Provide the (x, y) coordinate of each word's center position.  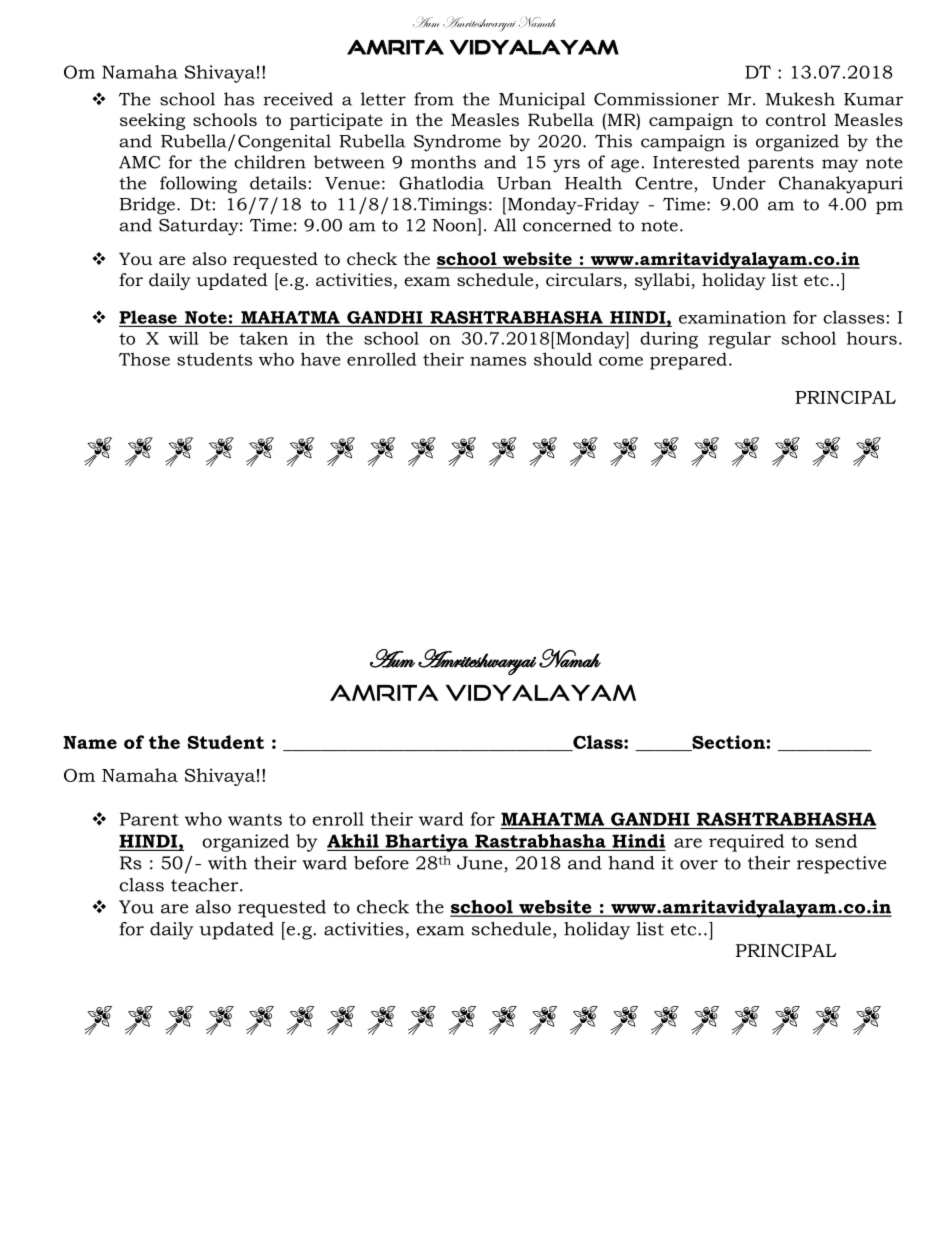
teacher (206, 885)
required (746, 843)
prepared (688, 361)
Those (144, 359)
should (563, 359)
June (479, 863)
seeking (152, 121)
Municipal (542, 100)
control (796, 119)
